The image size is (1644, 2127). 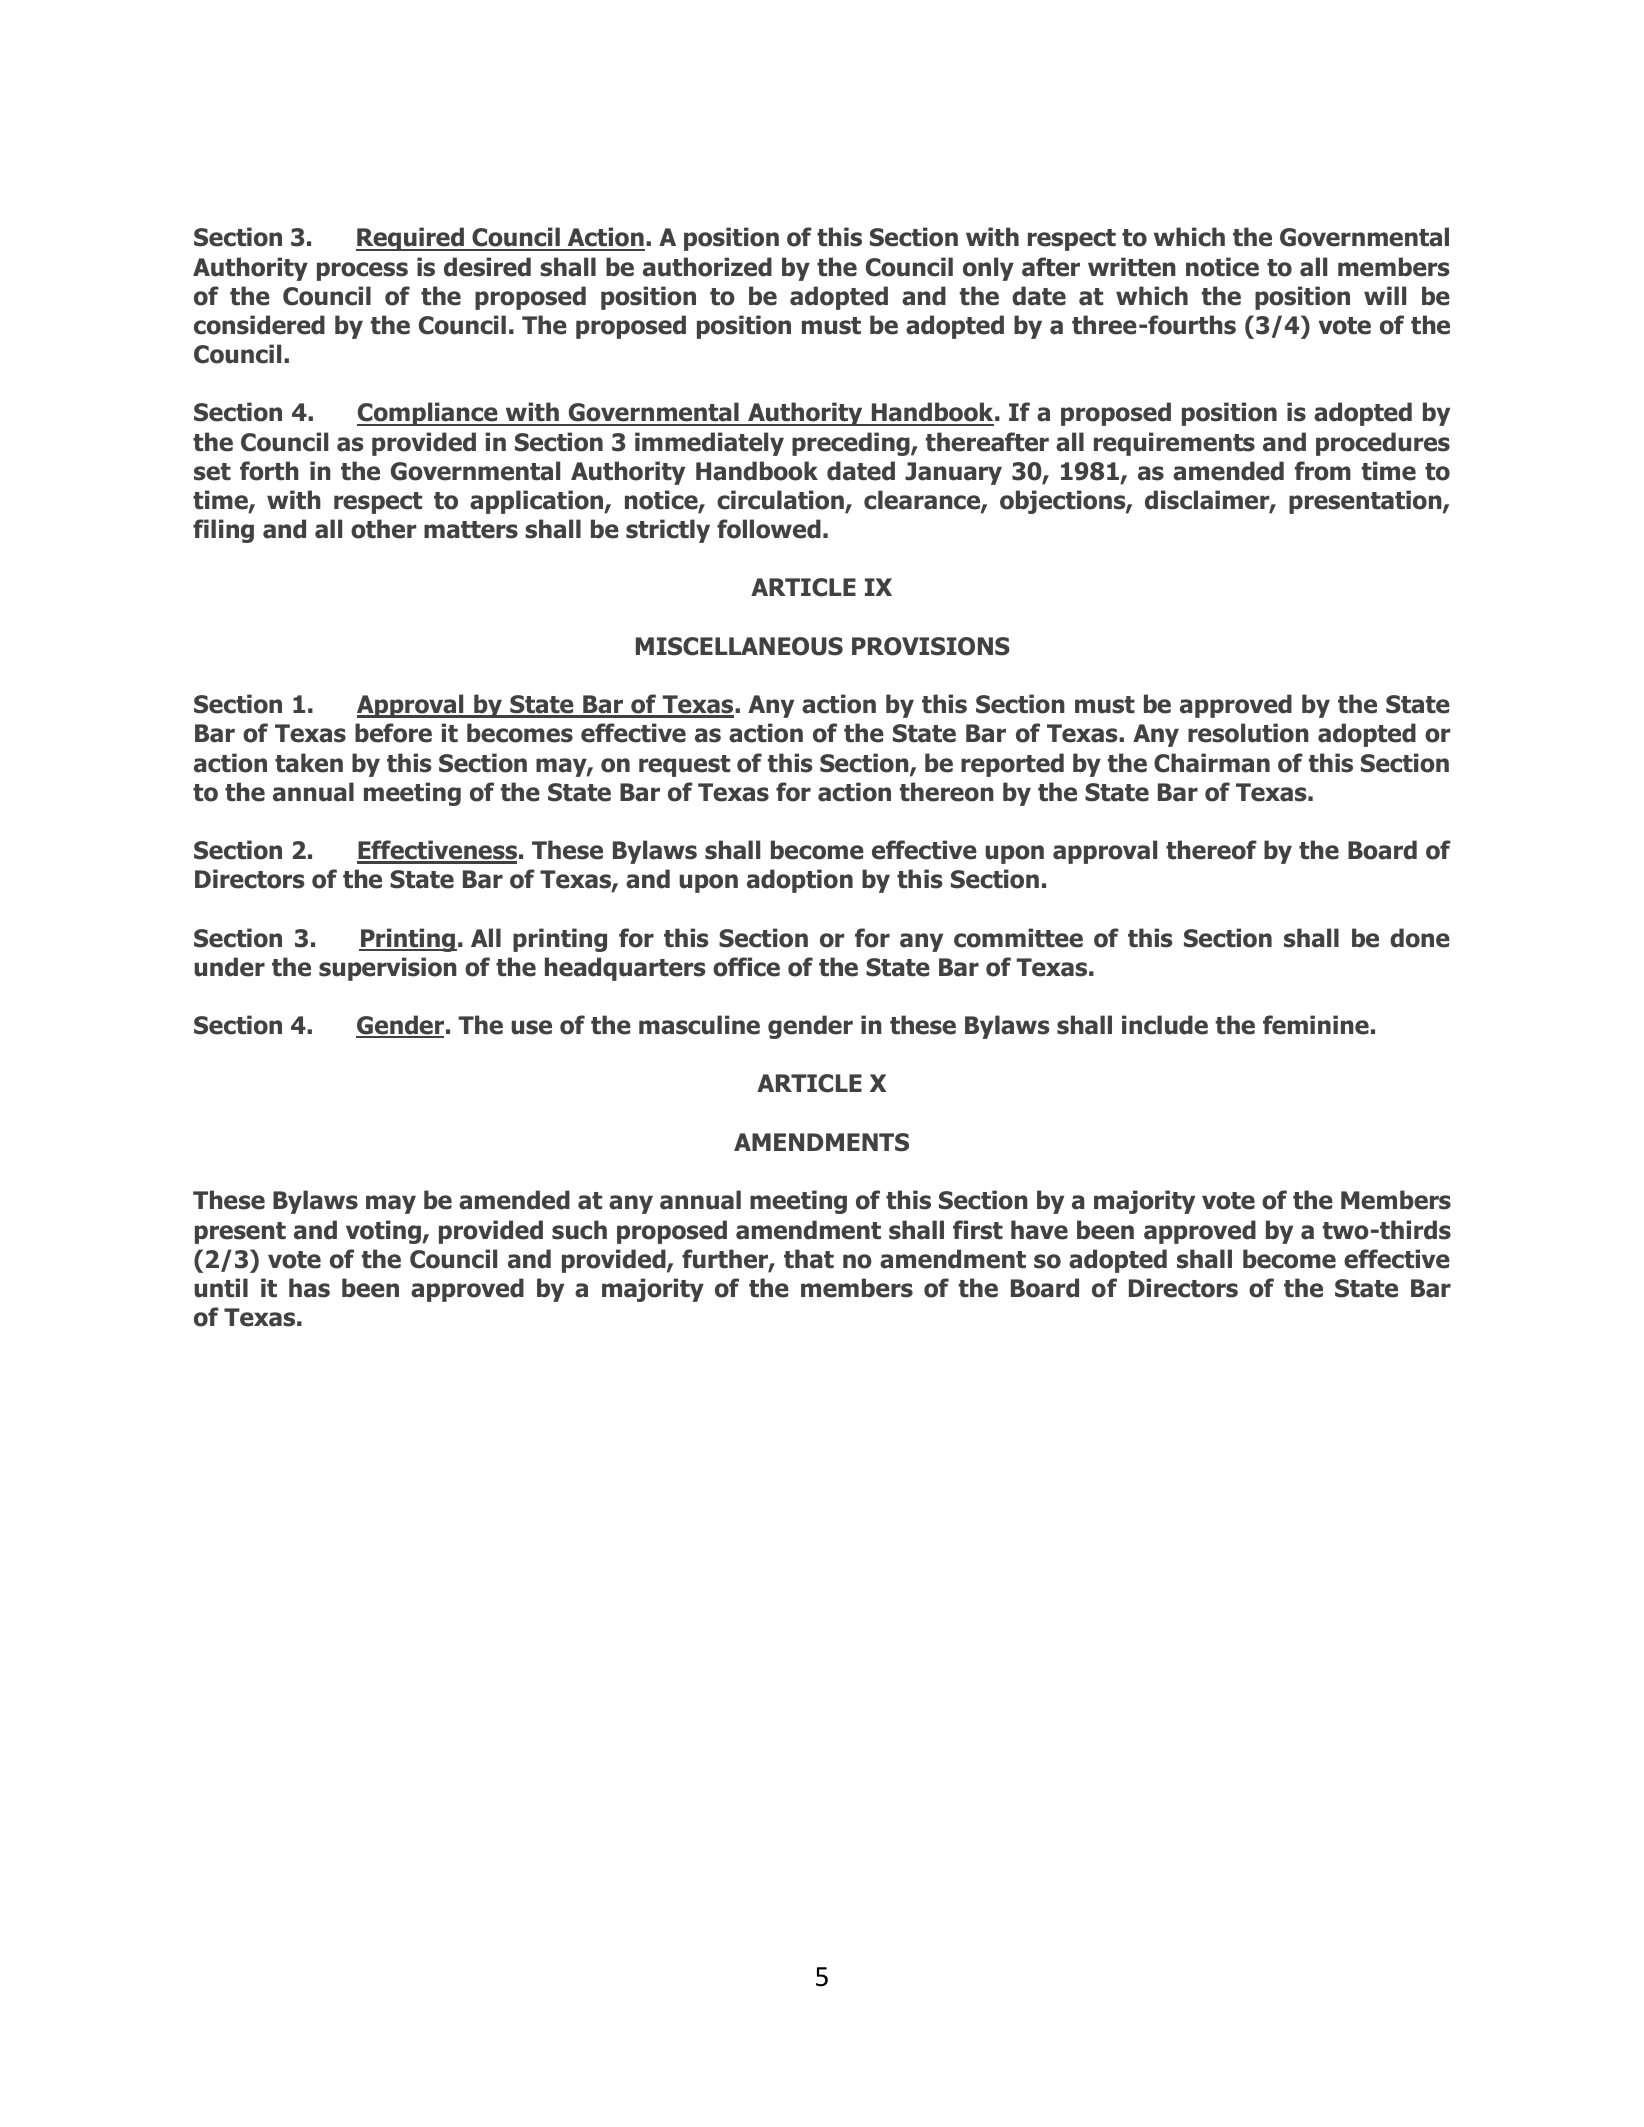 What do you see at coordinates (746, 967) in the screenshot?
I see `office` at bounding box center [746, 967].
